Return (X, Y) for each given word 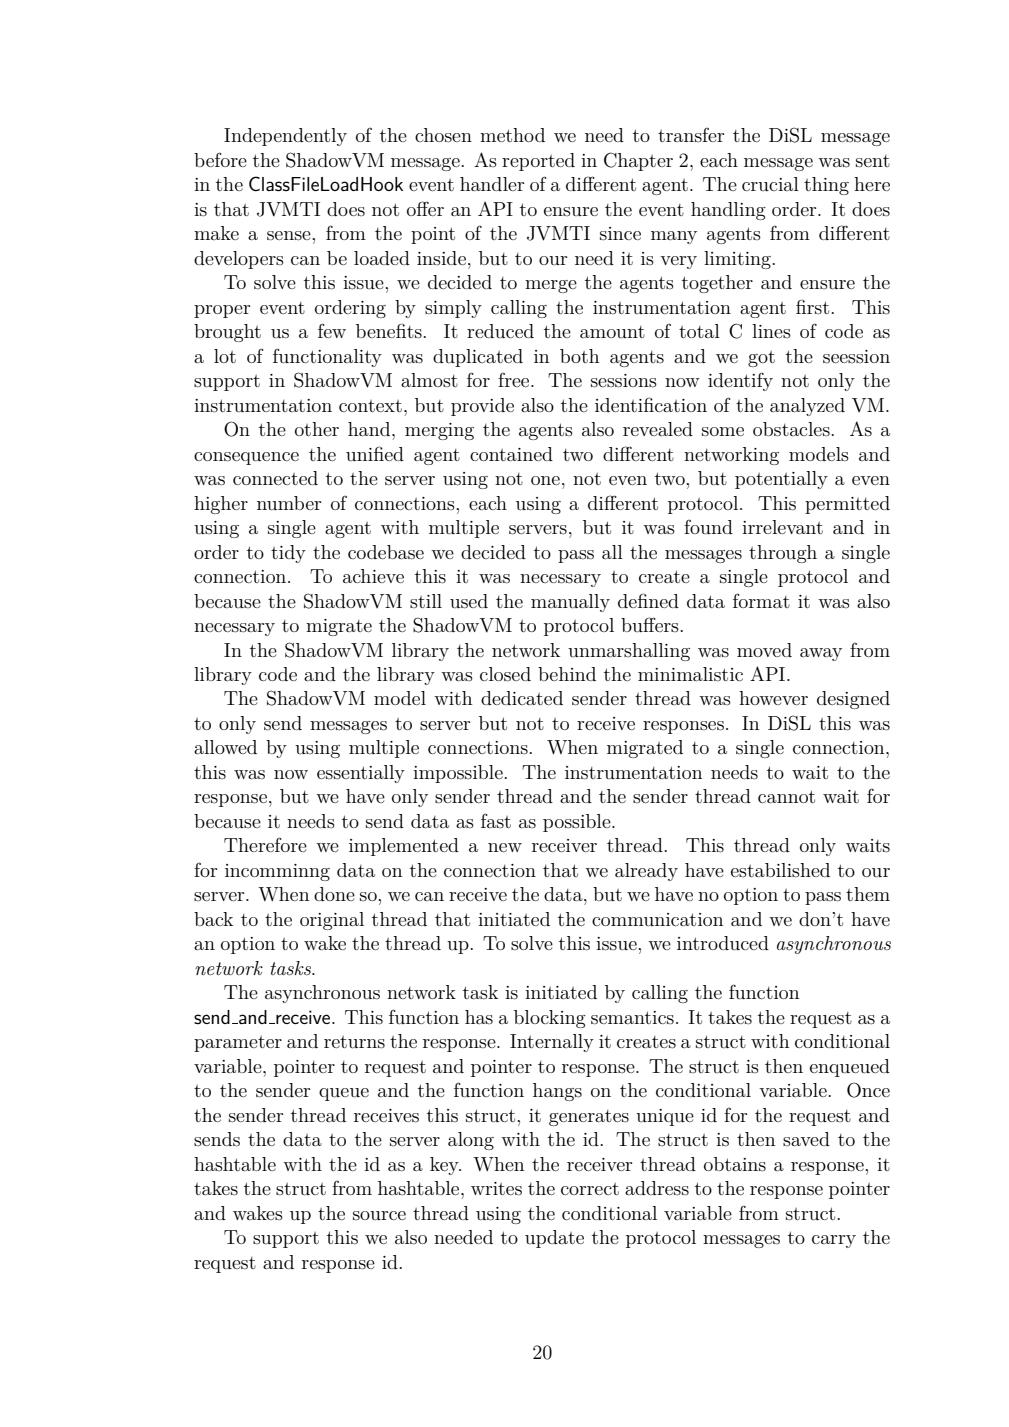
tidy (288, 554)
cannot (786, 796)
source (379, 1216)
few (332, 330)
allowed (225, 747)
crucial (770, 184)
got (761, 359)
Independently (285, 137)
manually (570, 603)
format (761, 600)
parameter (238, 1044)
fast (496, 821)
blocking (550, 1019)
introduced (723, 943)
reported (538, 162)
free (515, 379)
